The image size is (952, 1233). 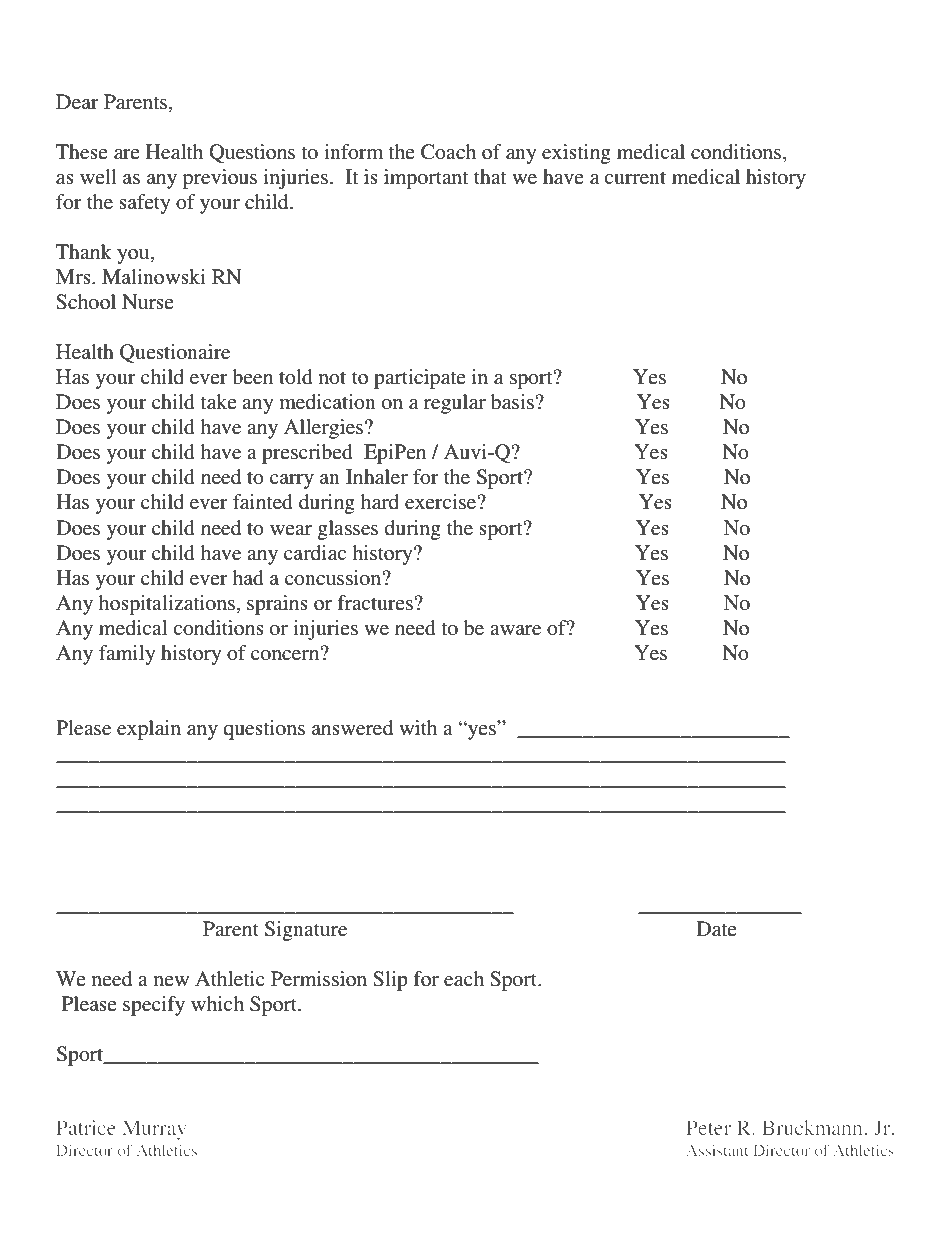 What do you see at coordinates (154, 1130) in the image?
I see `Murray` at bounding box center [154, 1130].
